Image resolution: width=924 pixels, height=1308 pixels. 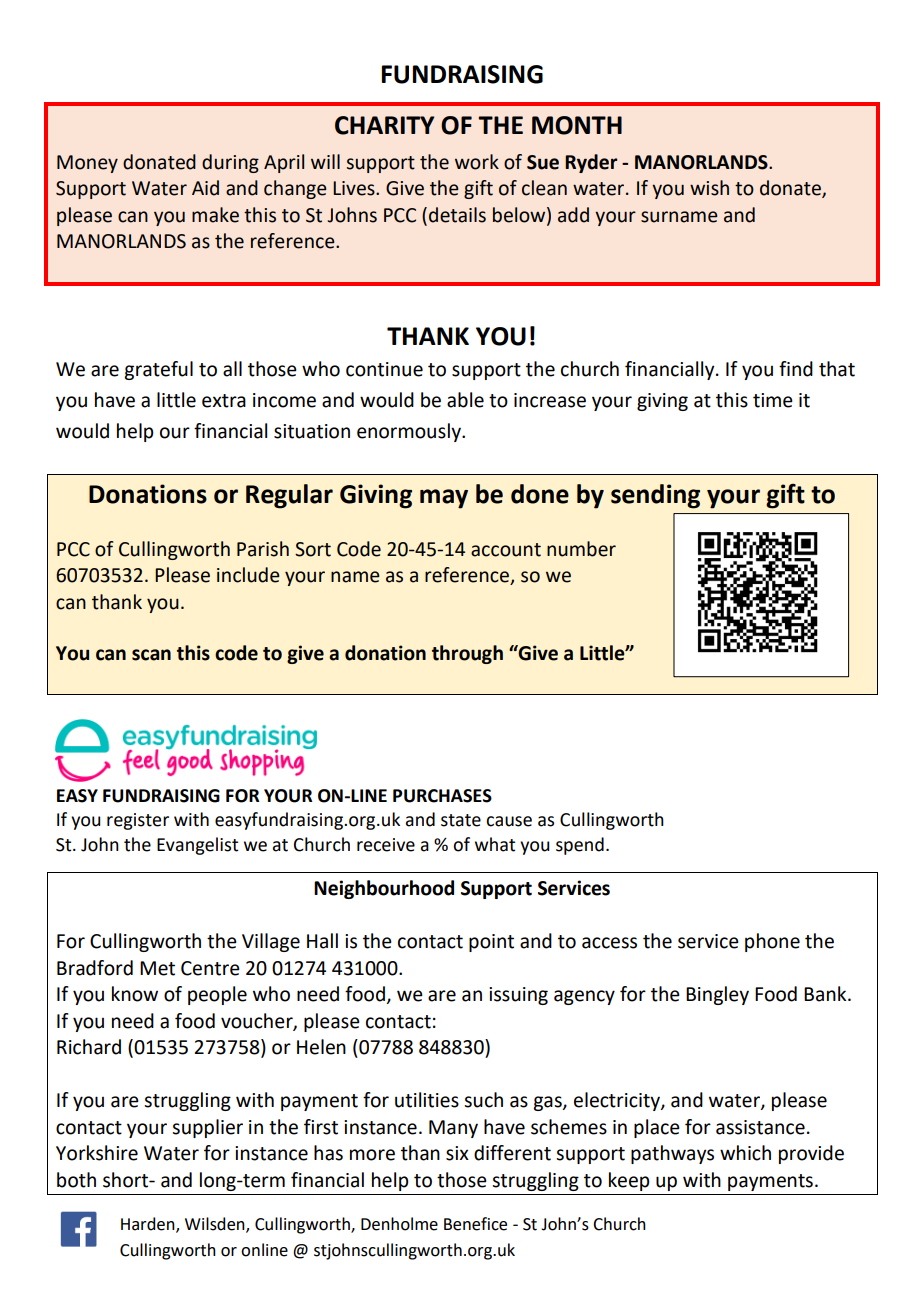 I want to click on Evangelist, so click(x=197, y=846).
